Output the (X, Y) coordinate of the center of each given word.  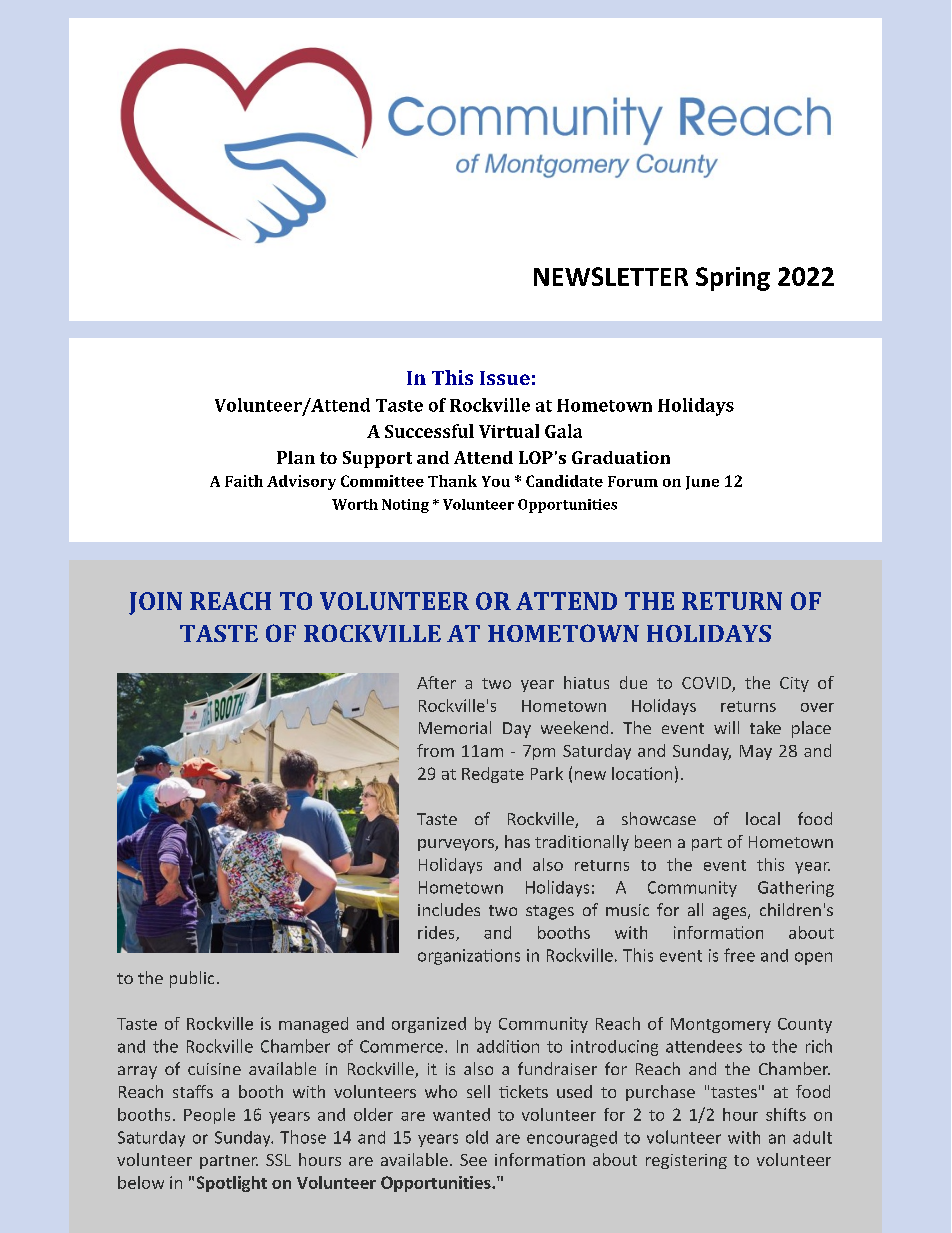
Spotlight (232, 1184)
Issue (505, 378)
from (435, 750)
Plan (296, 457)
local (763, 818)
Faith (244, 481)
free (739, 955)
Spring (733, 279)
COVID (707, 684)
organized (429, 1025)
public (192, 979)
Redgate (493, 775)
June (702, 483)
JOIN (155, 603)
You (496, 481)
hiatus (586, 682)
